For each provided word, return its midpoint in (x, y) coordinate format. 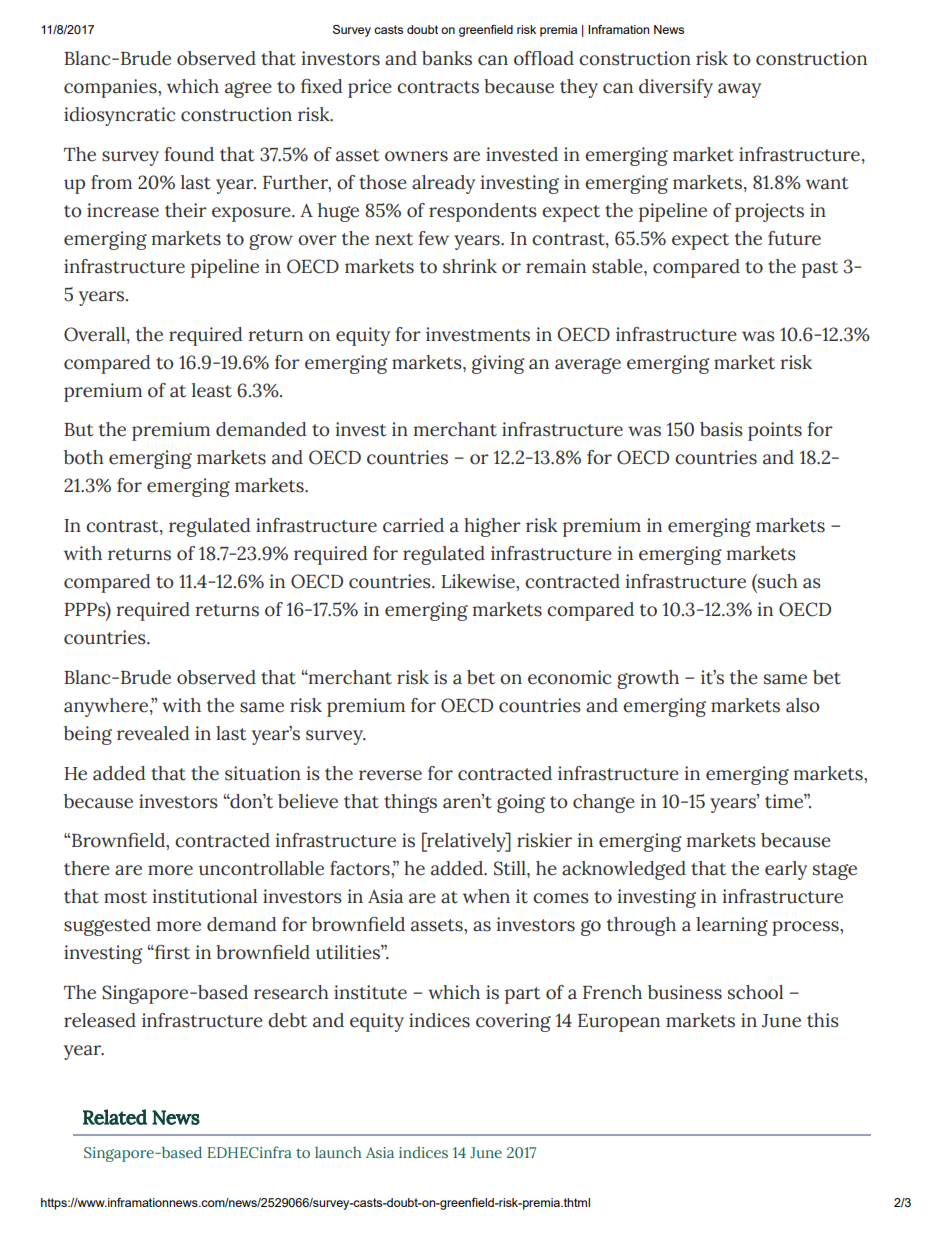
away (739, 90)
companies (111, 88)
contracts (438, 87)
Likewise (479, 581)
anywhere (107, 707)
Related (115, 1117)
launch (338, 1152)
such (777, 581)
